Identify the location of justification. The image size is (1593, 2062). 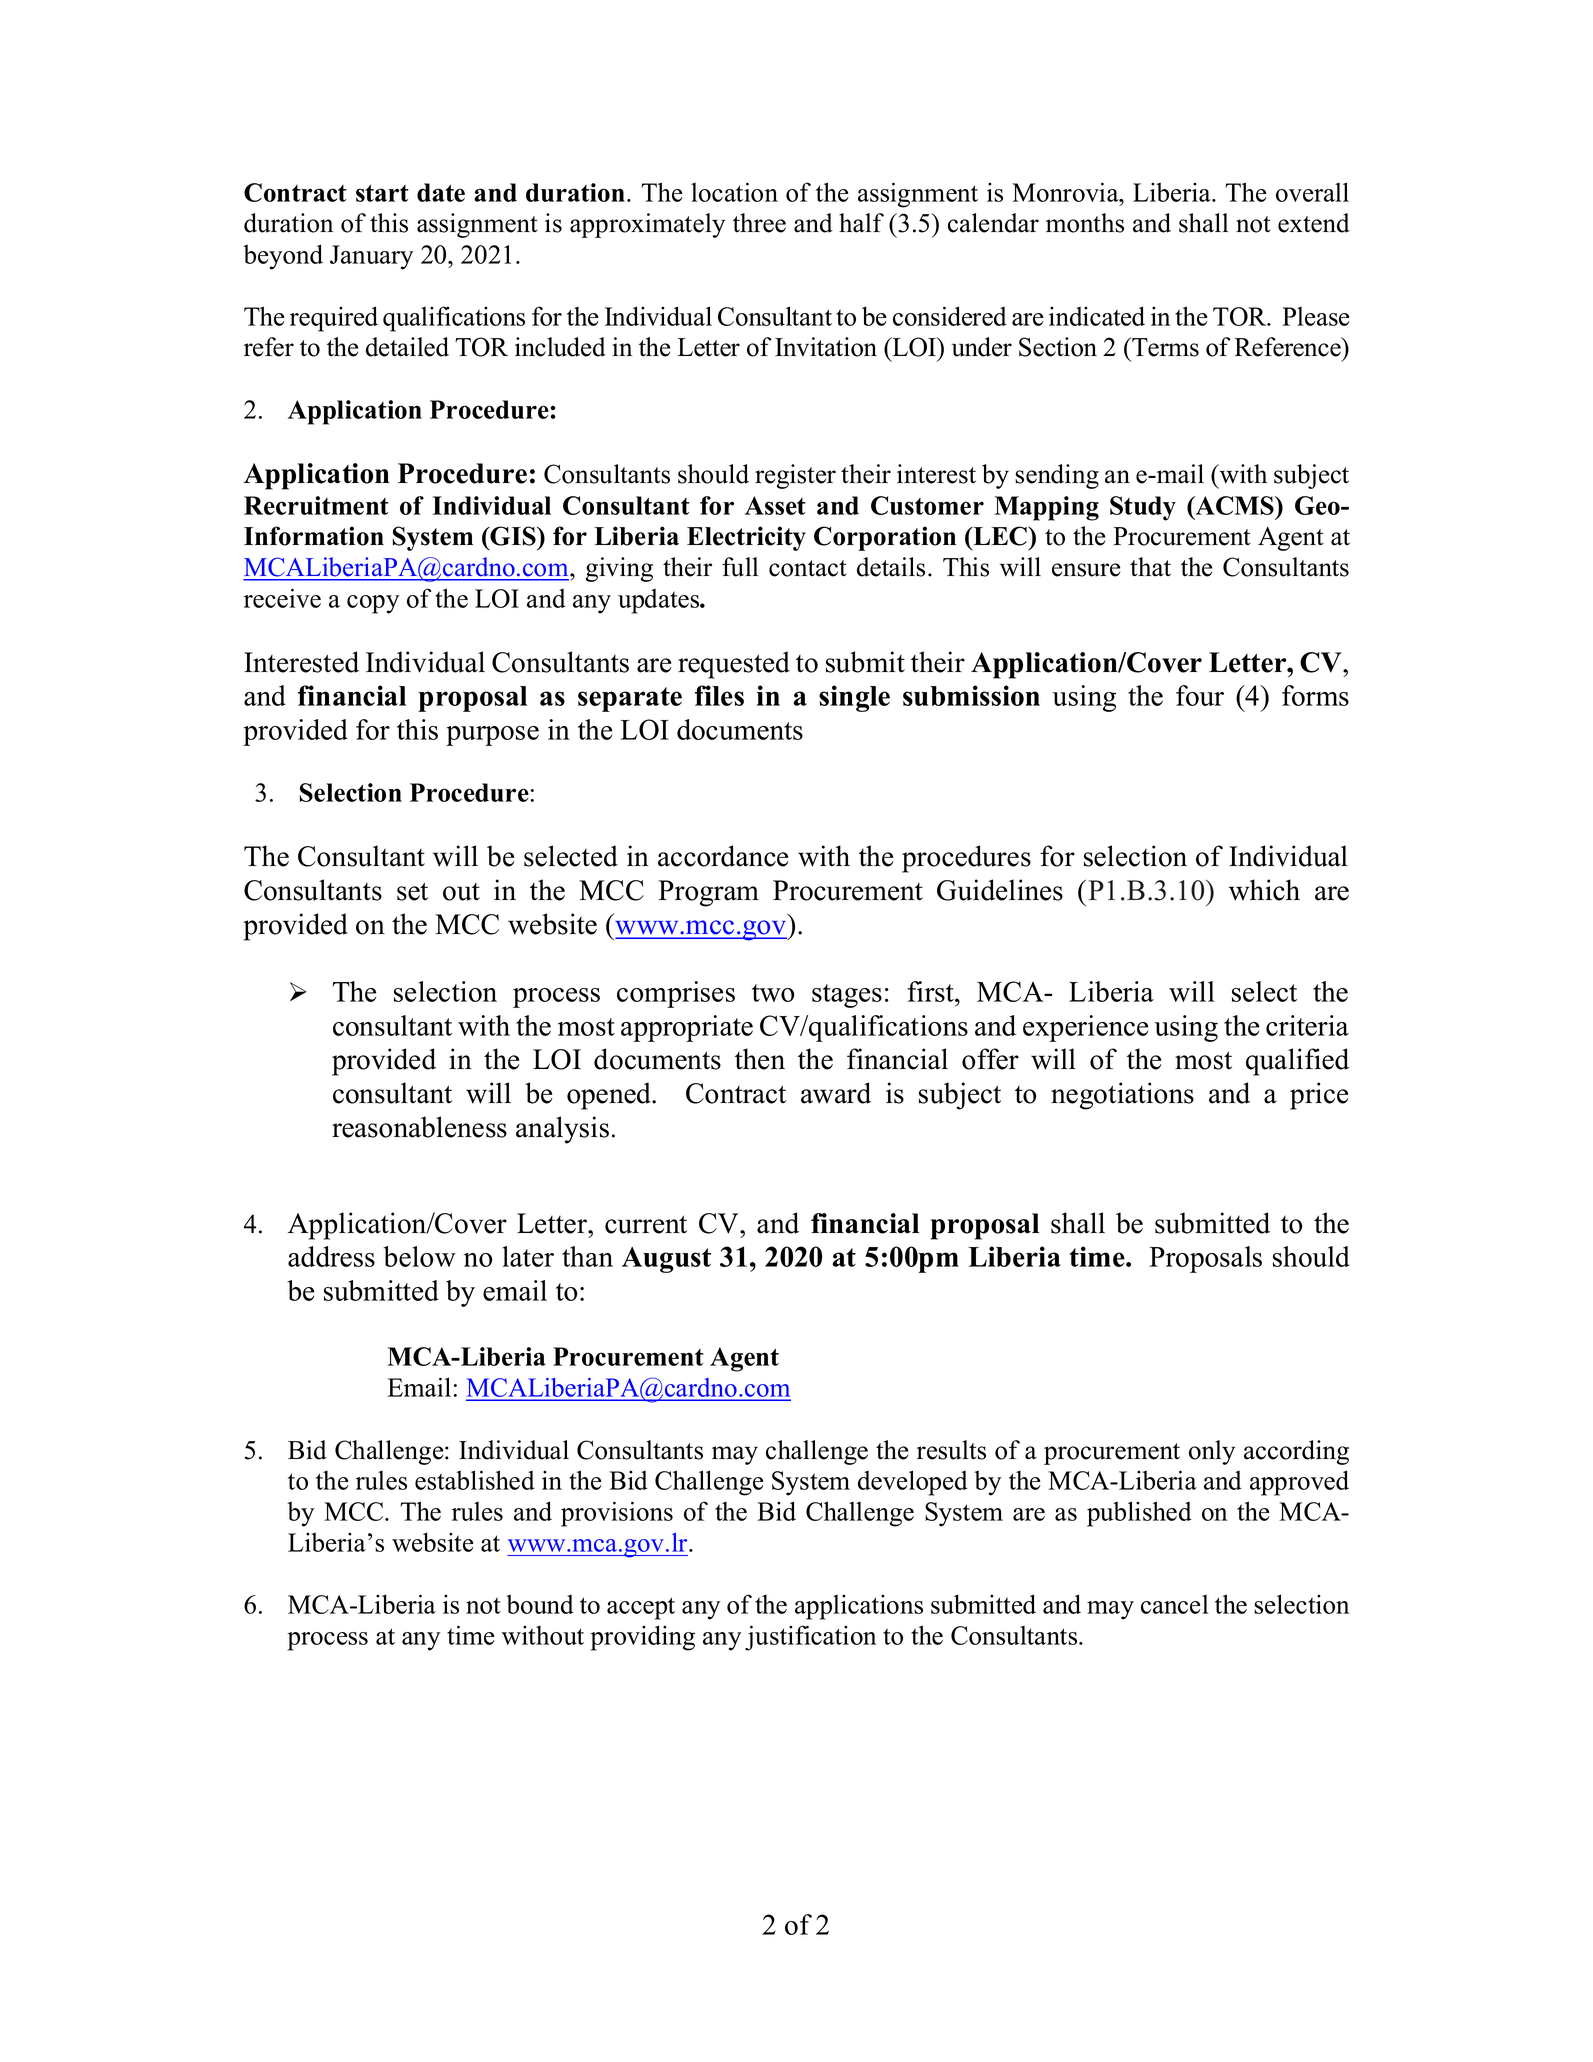
(810, 1638).
